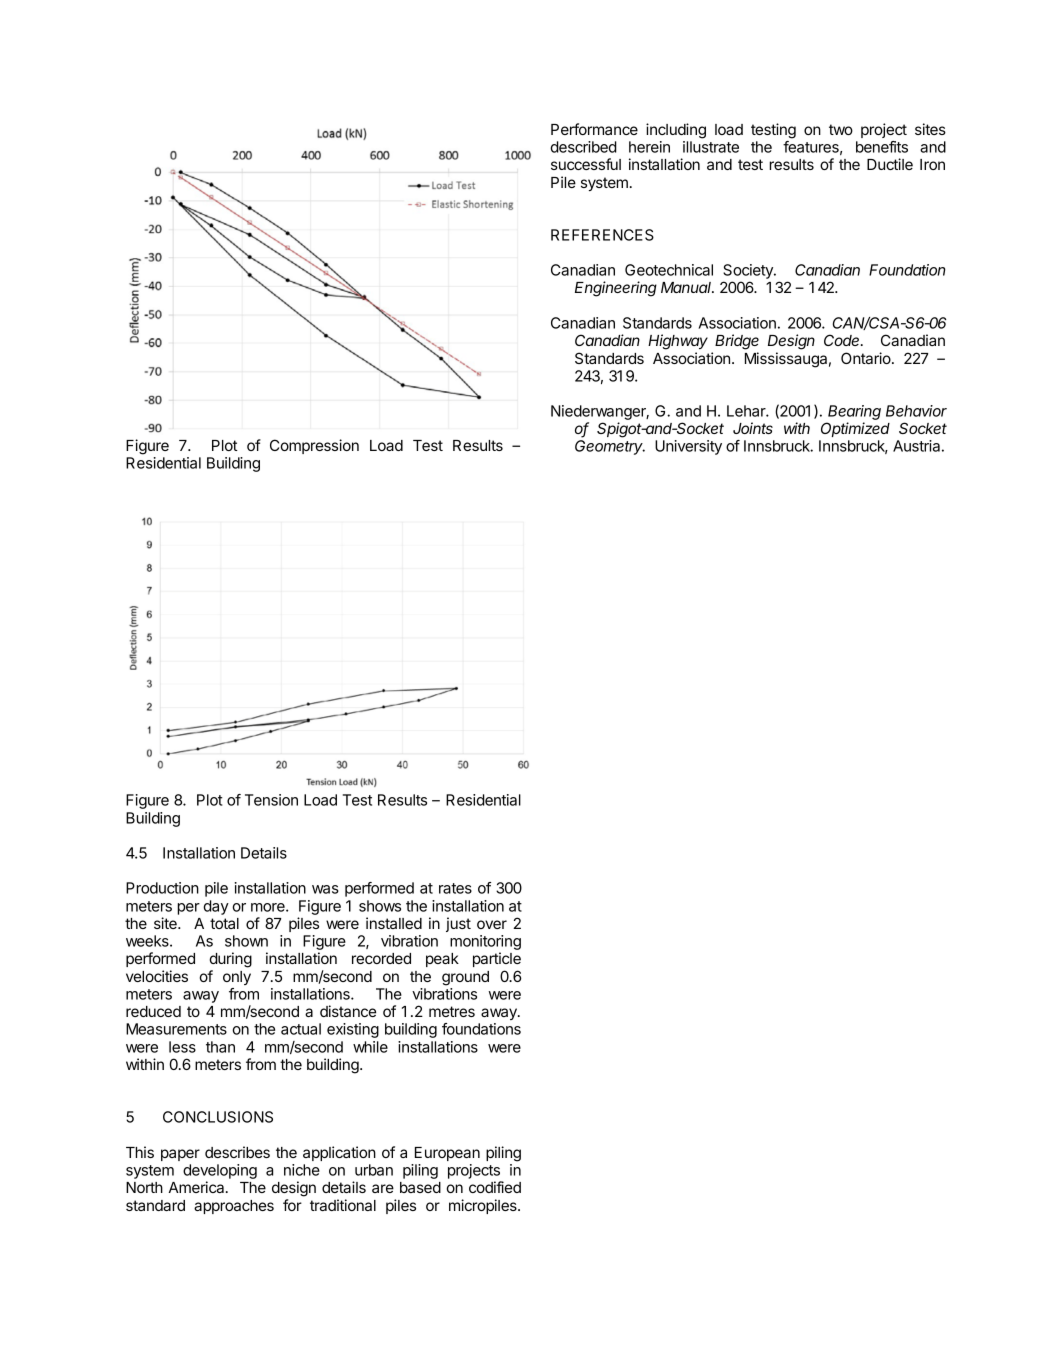  What do you see at coordinates (271, 800) in the screenshot?
I see `Tension` at bounding box center [271, 800].
